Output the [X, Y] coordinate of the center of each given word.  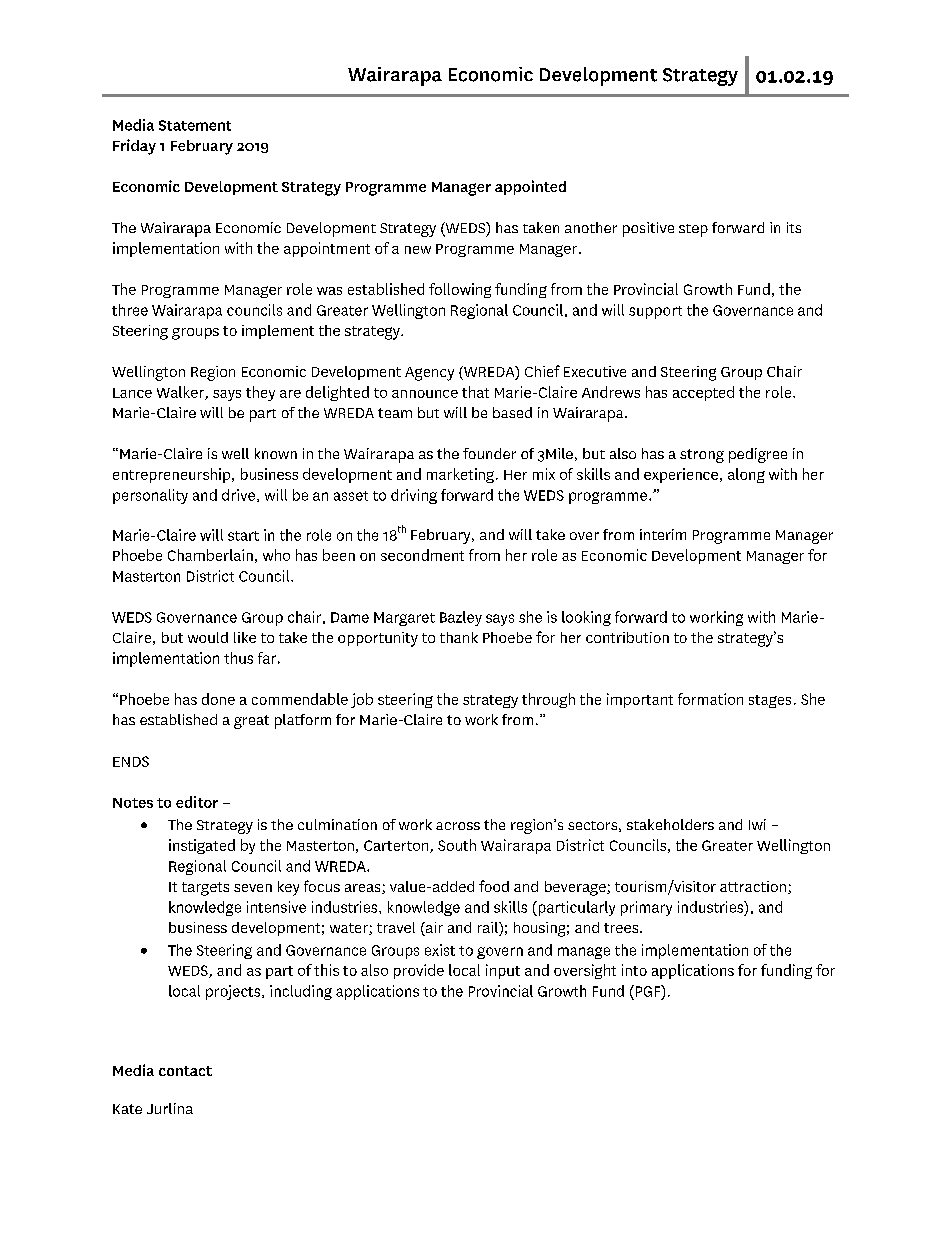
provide [419, 971]
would [208, 637]
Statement [195, 125]
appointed [530, 187]
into [634, 970]
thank [459, 637]
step [693, 230]
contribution [627, 637]
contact [185, 1071]
